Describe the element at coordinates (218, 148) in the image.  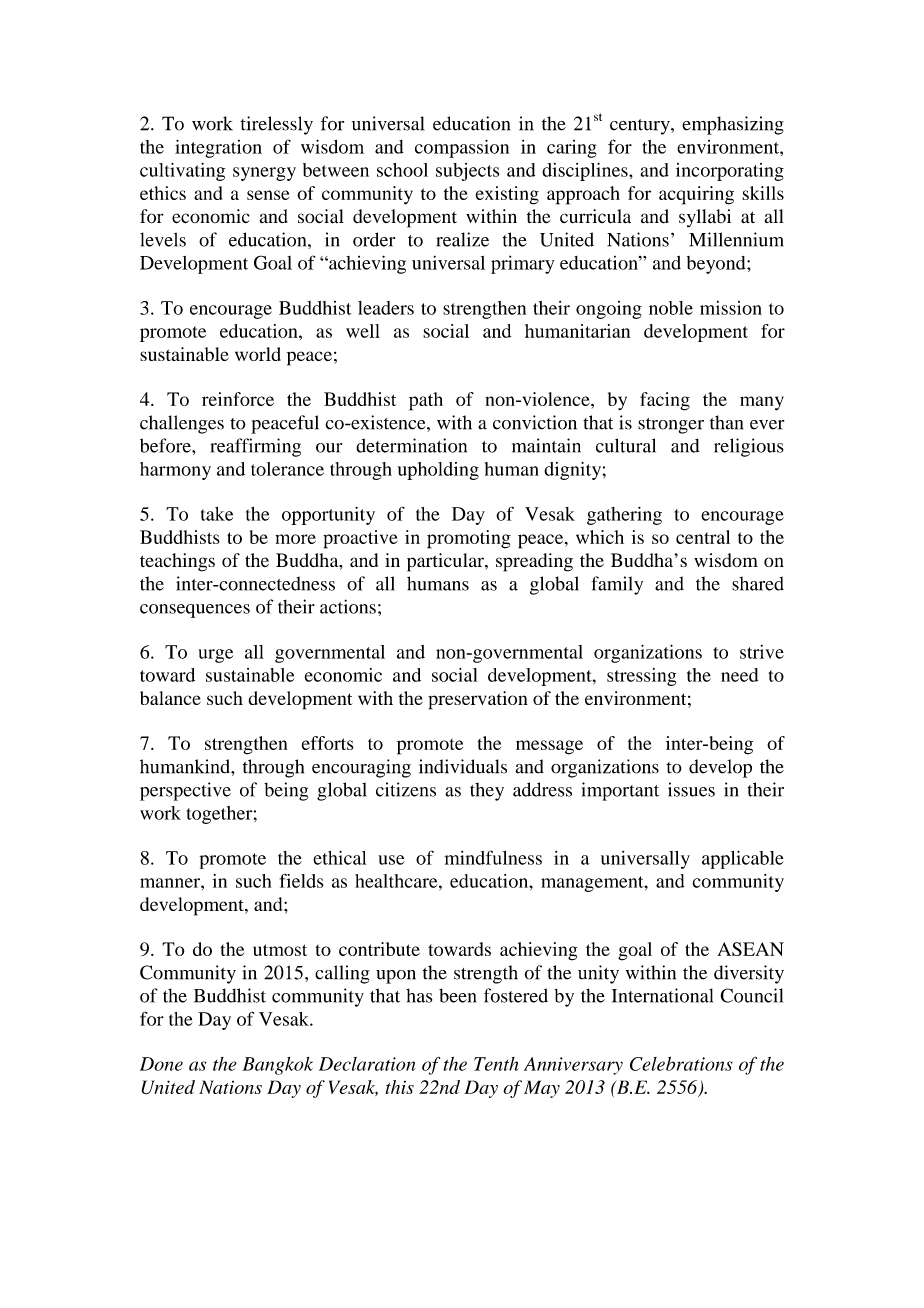
I see `integration` at that location.
